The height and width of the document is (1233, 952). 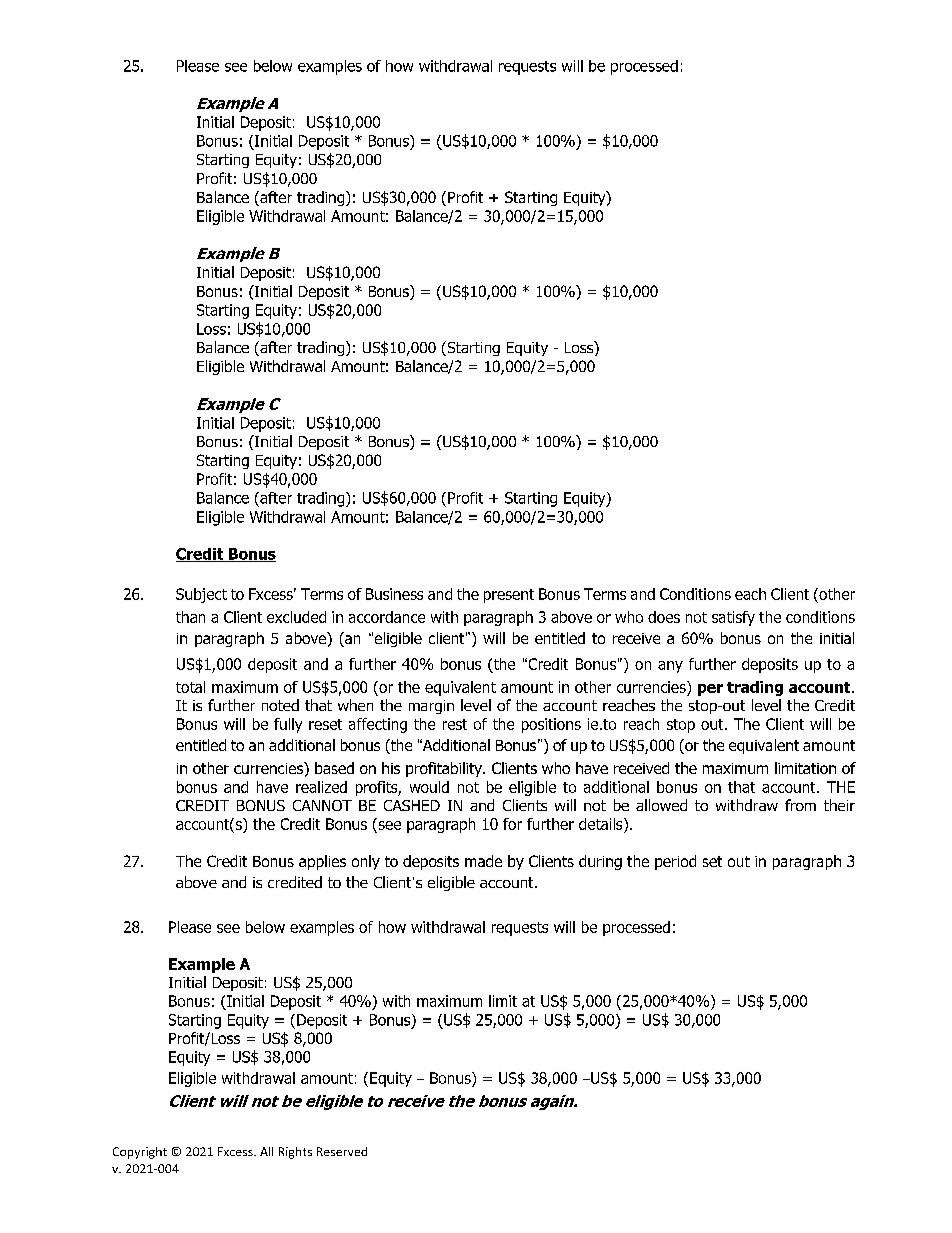 What do you see at coordinates (295, 1153) in the document?
I see `Rights` at bounding box center [295, 1153].
